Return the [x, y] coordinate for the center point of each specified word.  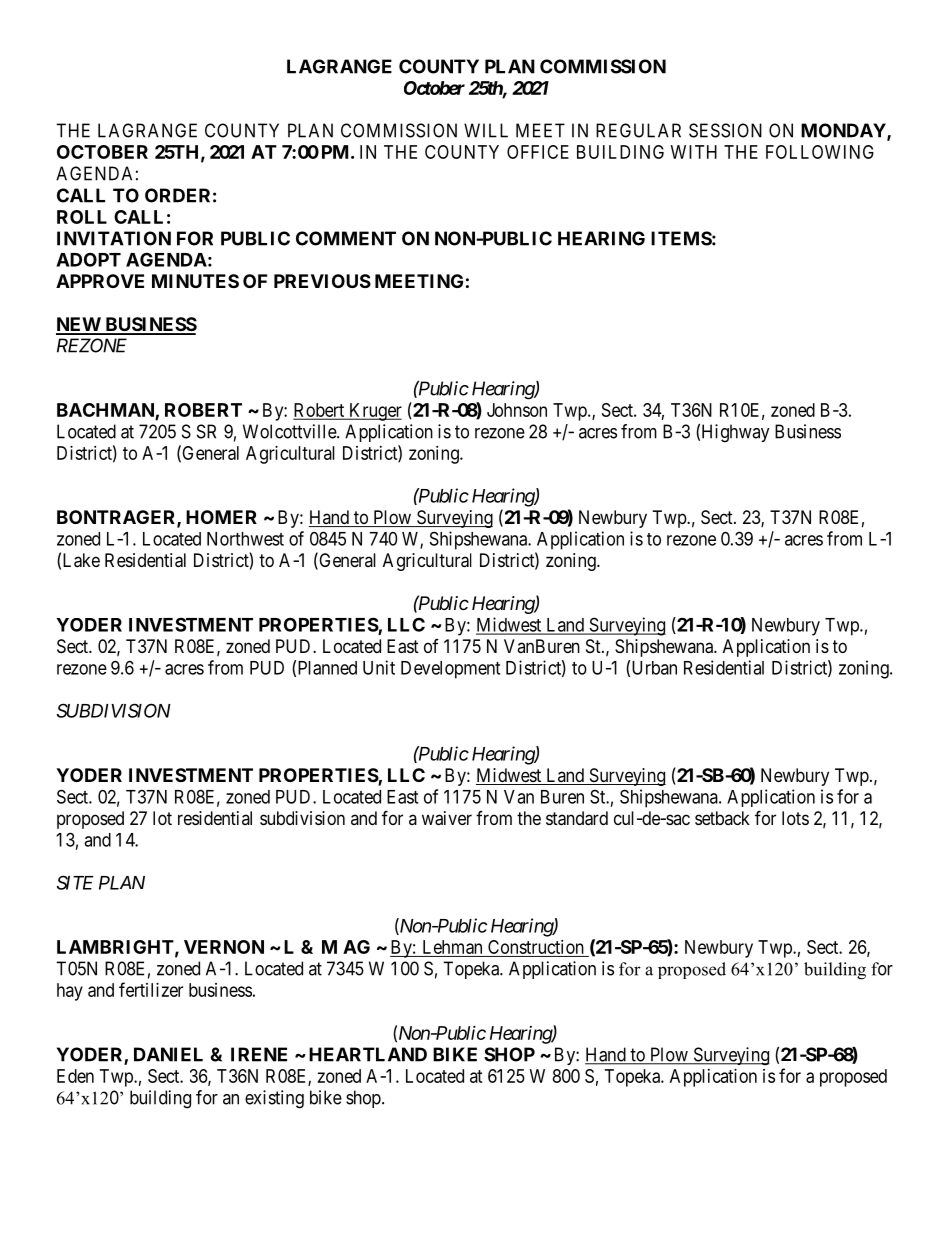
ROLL [82, 217]
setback [722, 818]
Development [450, 670]
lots [795, 818]
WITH [694, 152]
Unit [379, 667]
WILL [486, 130]
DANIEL [168, 1054]
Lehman [452, 947]
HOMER [221, 517]
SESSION [725, 130]
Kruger [374, 412]
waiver [447, 818]
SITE [75, 882]
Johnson [517, 410]
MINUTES [195, 281]
